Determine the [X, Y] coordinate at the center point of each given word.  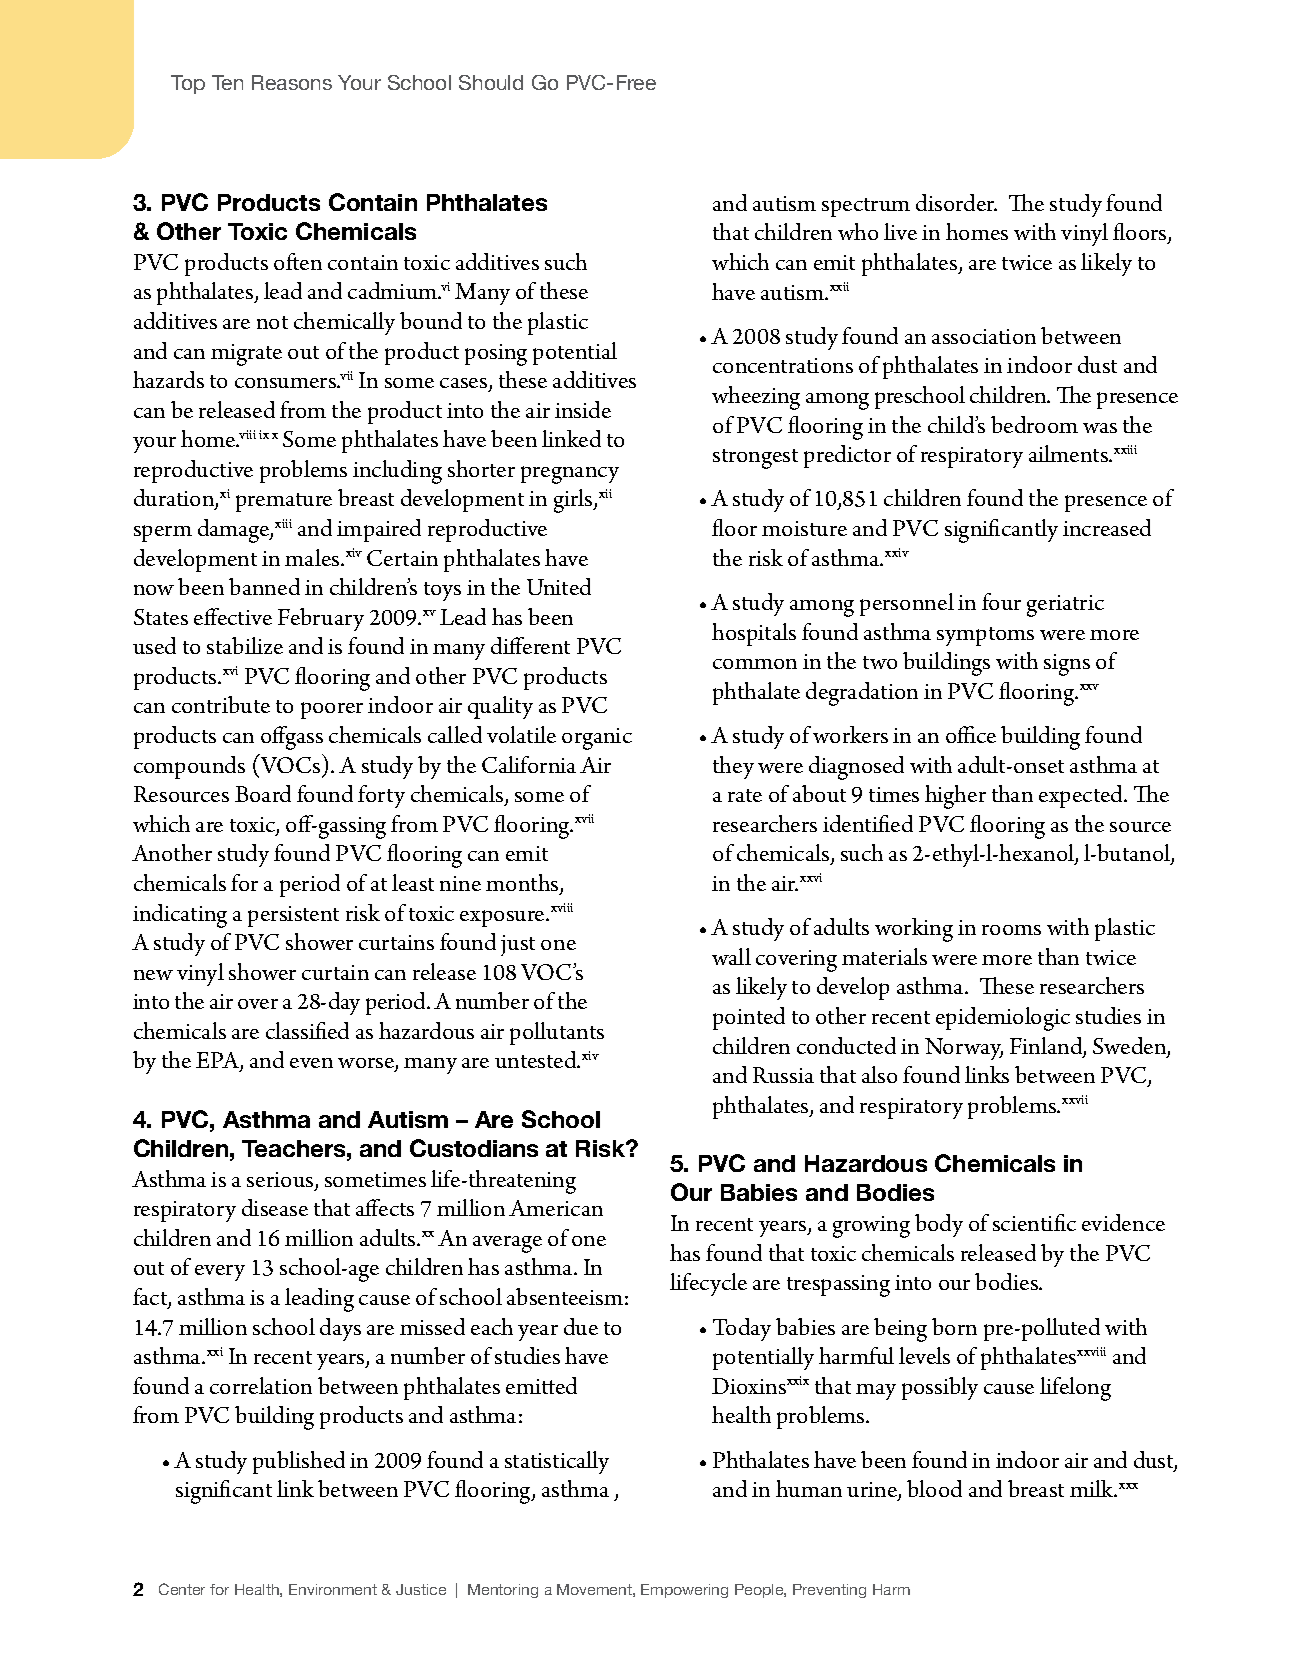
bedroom [1034, 424]
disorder [956, 202]
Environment [333, 1589]
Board [263, 793]
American [556, 1208]
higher [955, 797]
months [523, 884]
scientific [1034, 1222]
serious [281, 1181]
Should [491, 82]
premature [284, 502]
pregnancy [570, 475]
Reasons [292, 82]
